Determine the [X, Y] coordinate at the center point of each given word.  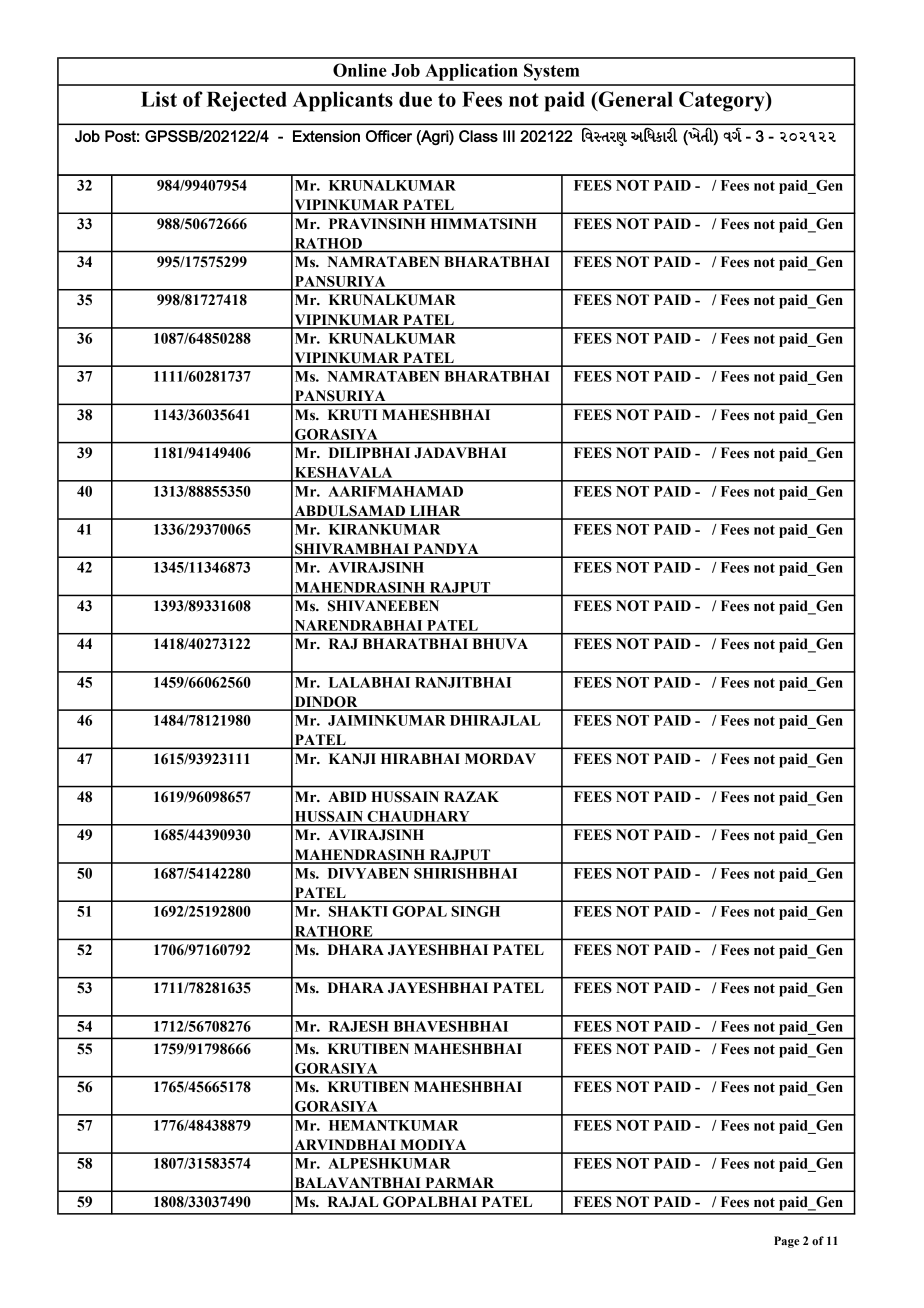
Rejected [247, 101]
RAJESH [359, 1026]
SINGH [475, 911]
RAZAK [471, 796]
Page [787, 1242]
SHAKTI [358, 911]
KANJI [352, 759]
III [509, 136]
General [635, 99]
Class [478, 136]
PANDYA [446, 550]
